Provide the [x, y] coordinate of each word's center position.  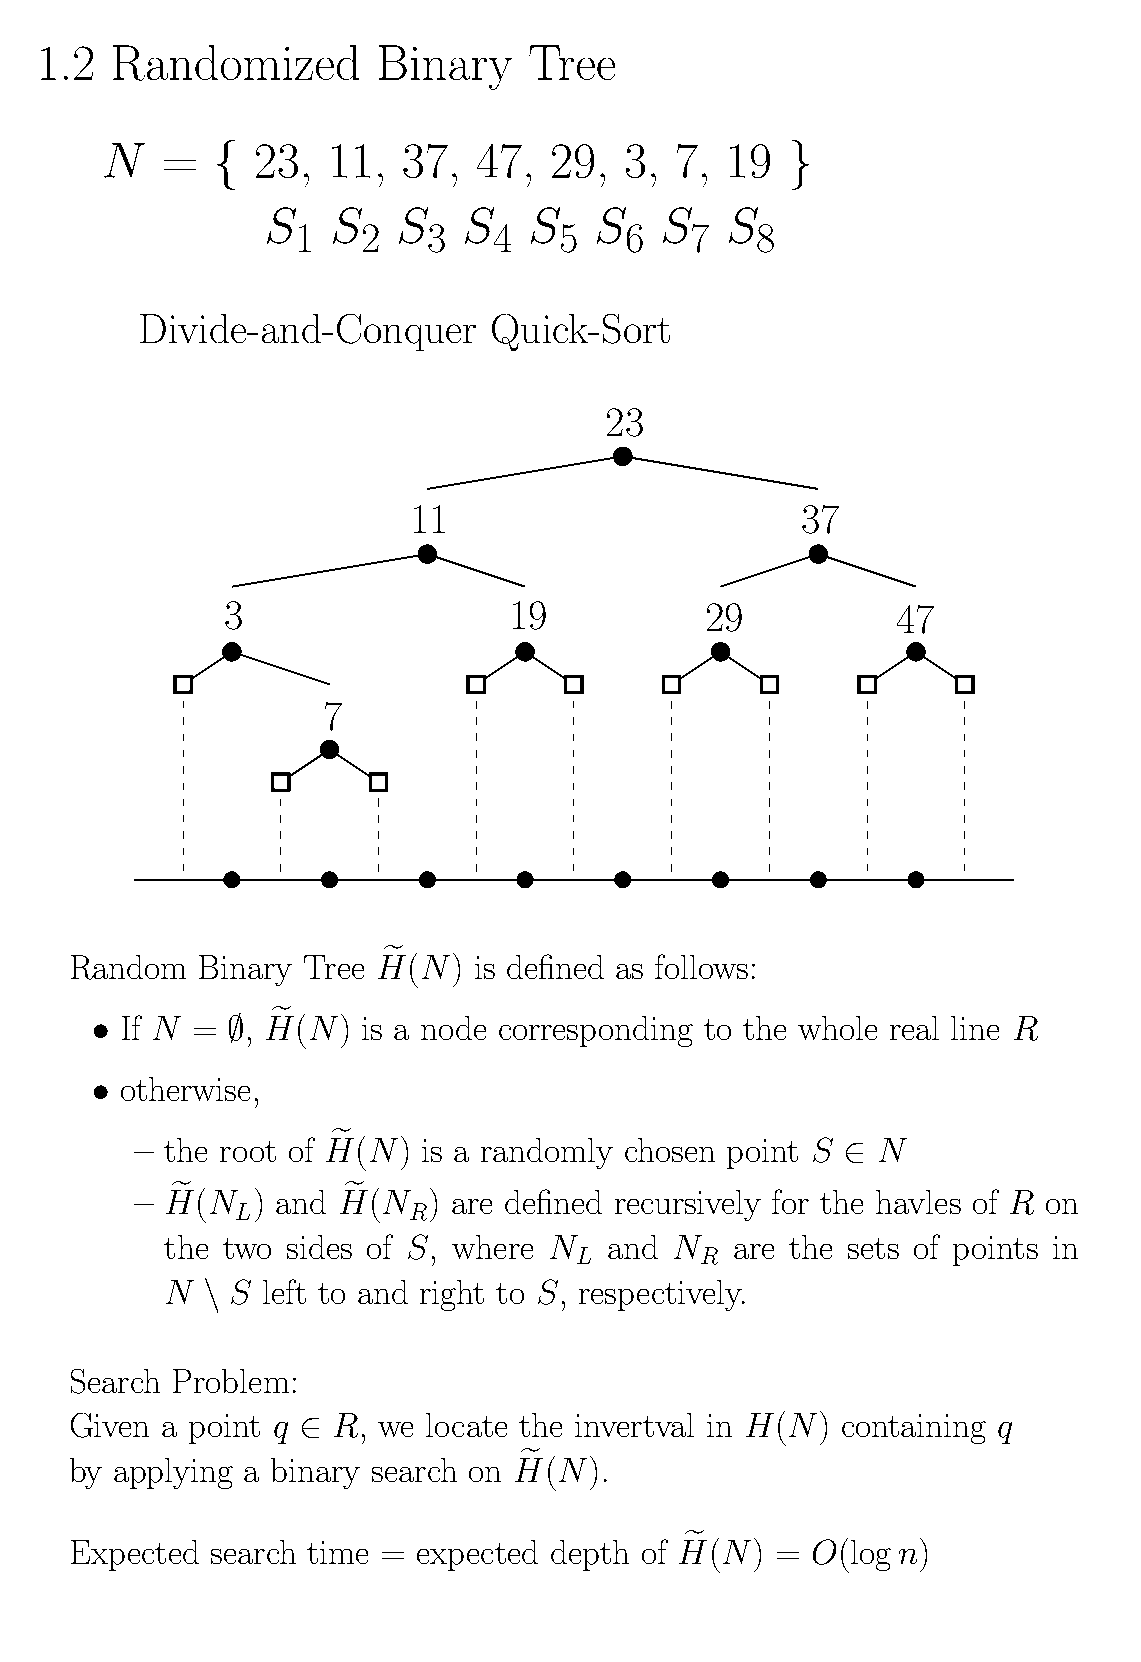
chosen [670, 1150]
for [790, 1201]
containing [914, 1429]
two [247, 1248]
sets [873, 1248]
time [337, 1552]
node [453, 1028]
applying [173, 1473]
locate [466, 1425]
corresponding [596, 1031]
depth [590, 1555]
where [492, 1247]
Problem [231, 1381]
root [248, 1151]
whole [837, 1028]
